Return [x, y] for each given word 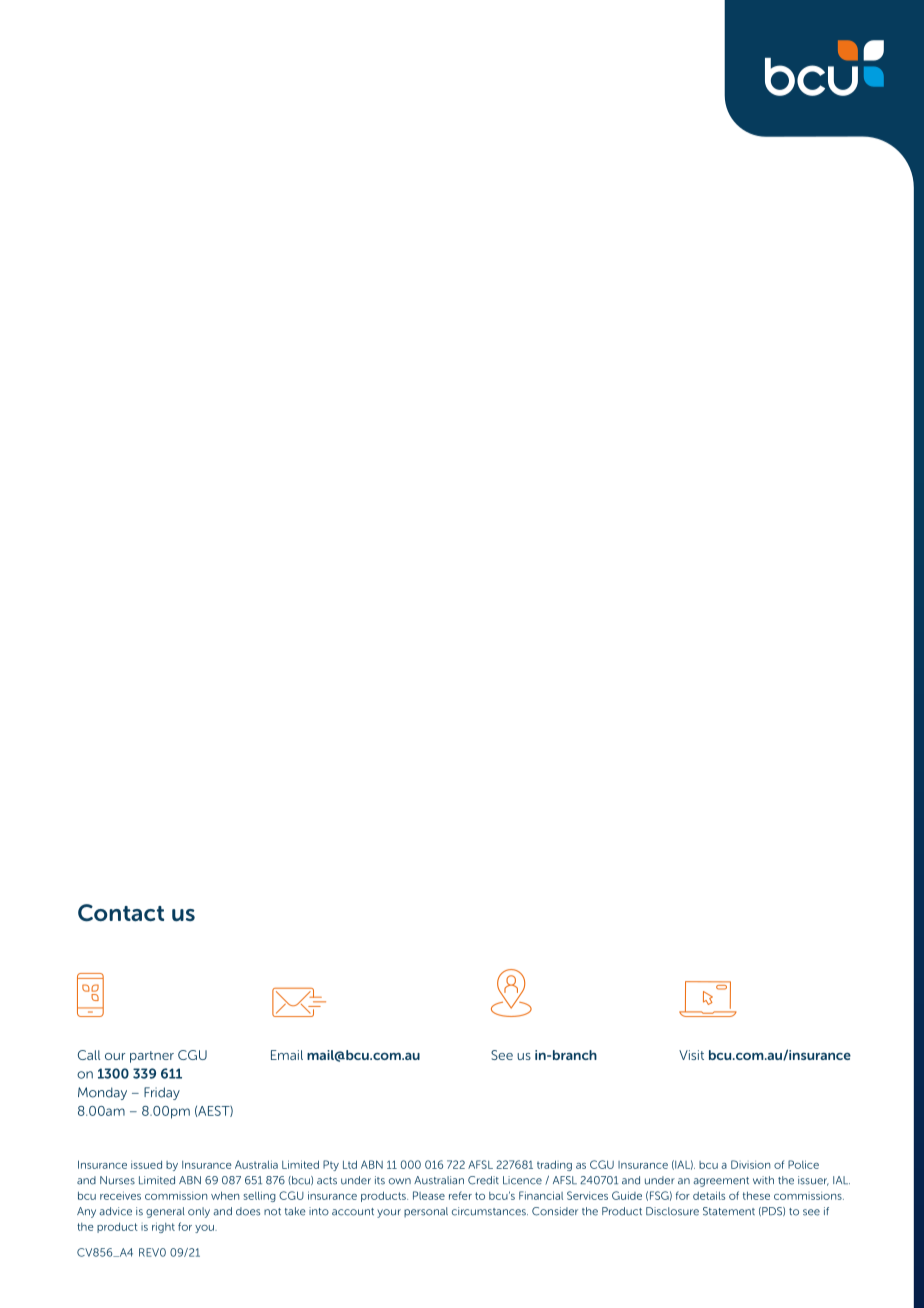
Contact [121, 913]
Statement [729, 1211]
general [165, 1212]
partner [152, 1057]
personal [426, 1212]
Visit [691, 1055]
